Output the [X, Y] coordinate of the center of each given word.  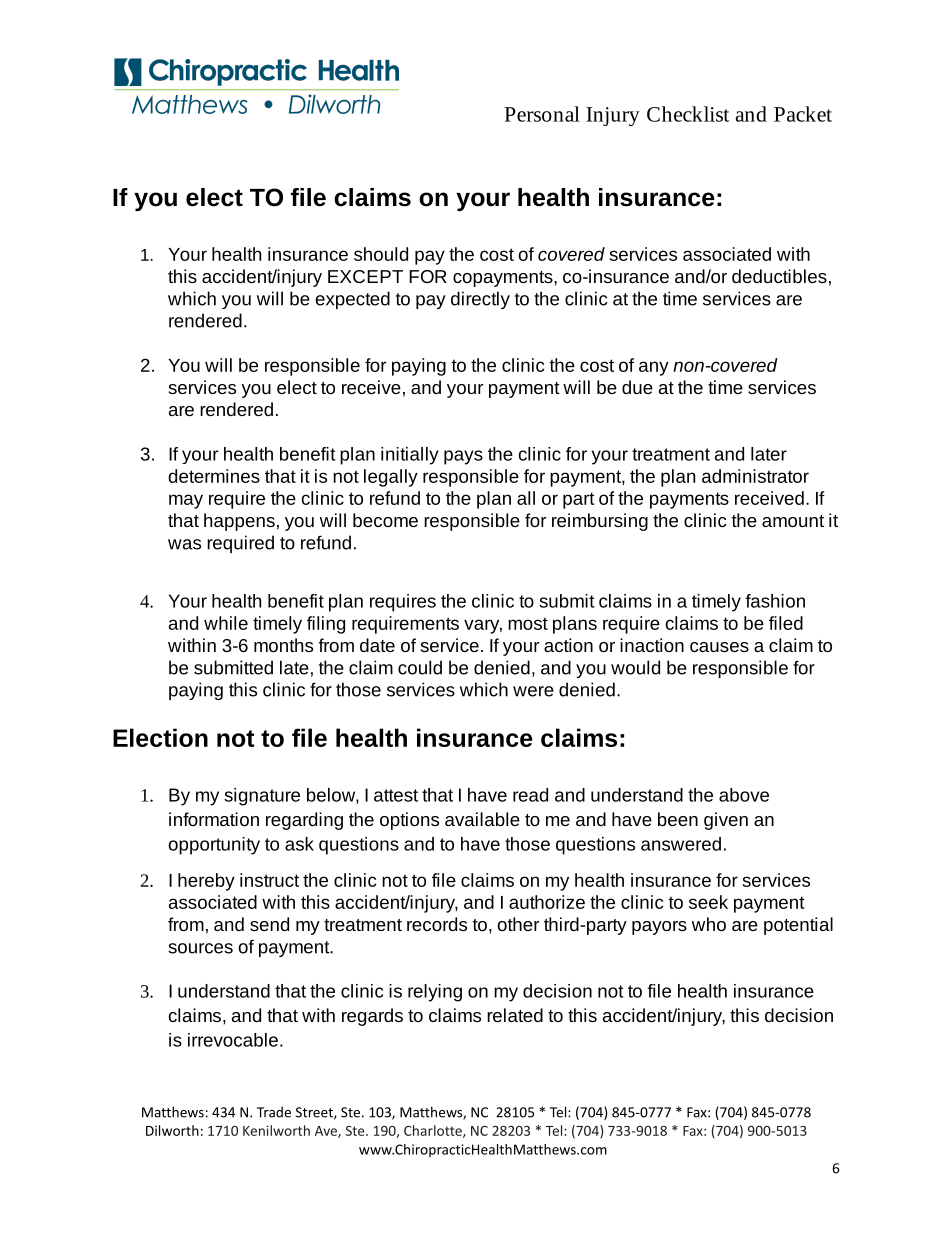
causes [719, 647]
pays [463, 457]
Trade [274, 1112]
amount [793, 521]
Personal [542, 114]
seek [708, 902]
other [518, 924]
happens [239, 522]
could [420, 667]
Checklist [688, 114]
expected [353, 300]
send [269, 924]
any [654, 368]
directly [480, 300]
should [381, 254]
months [283, 645]
